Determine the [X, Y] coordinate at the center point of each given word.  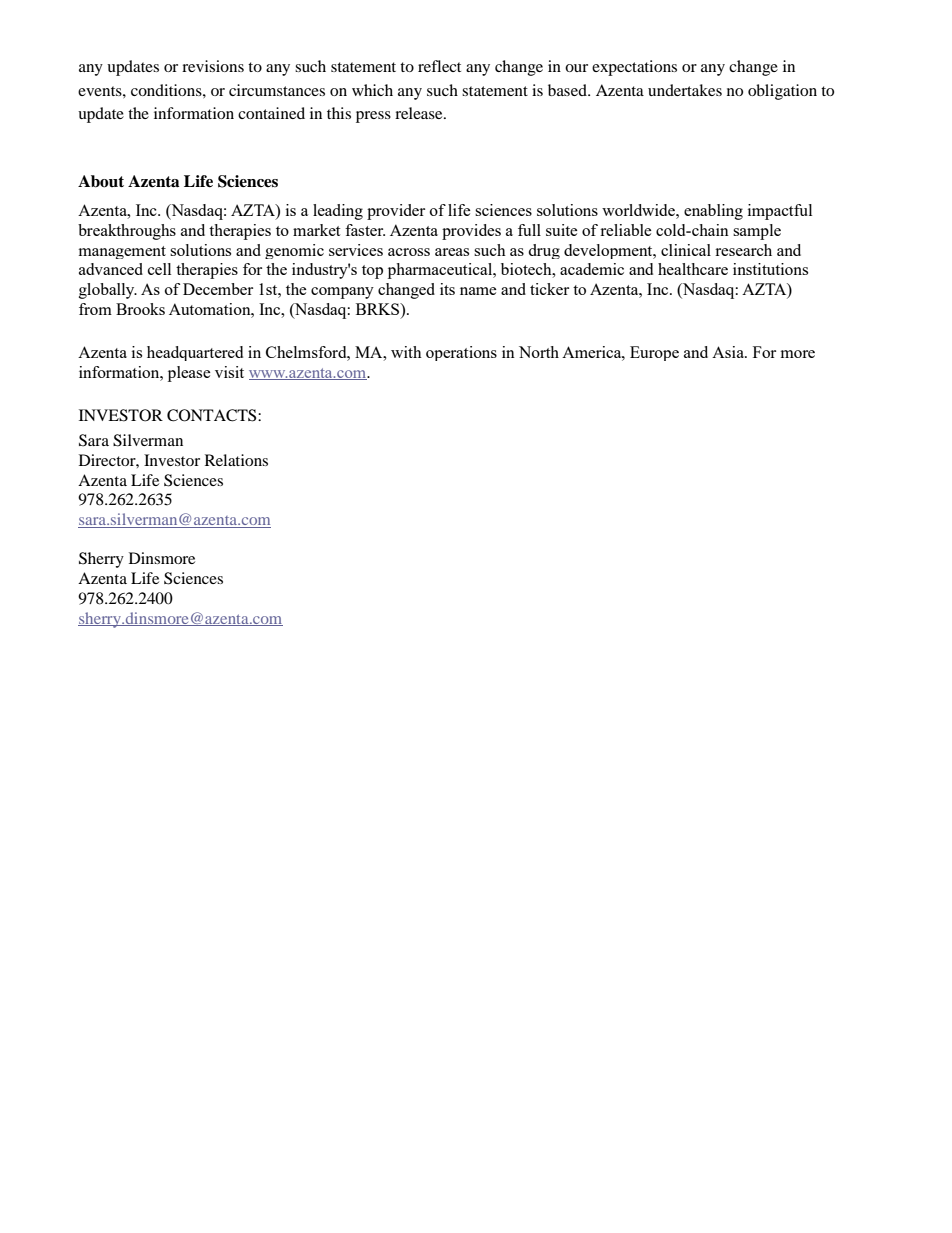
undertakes [685, 90]
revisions [213, 66]
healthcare [693, 269]
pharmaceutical [441, 271]
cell [159, 269]
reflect [439, 66]
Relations [236, 460]
